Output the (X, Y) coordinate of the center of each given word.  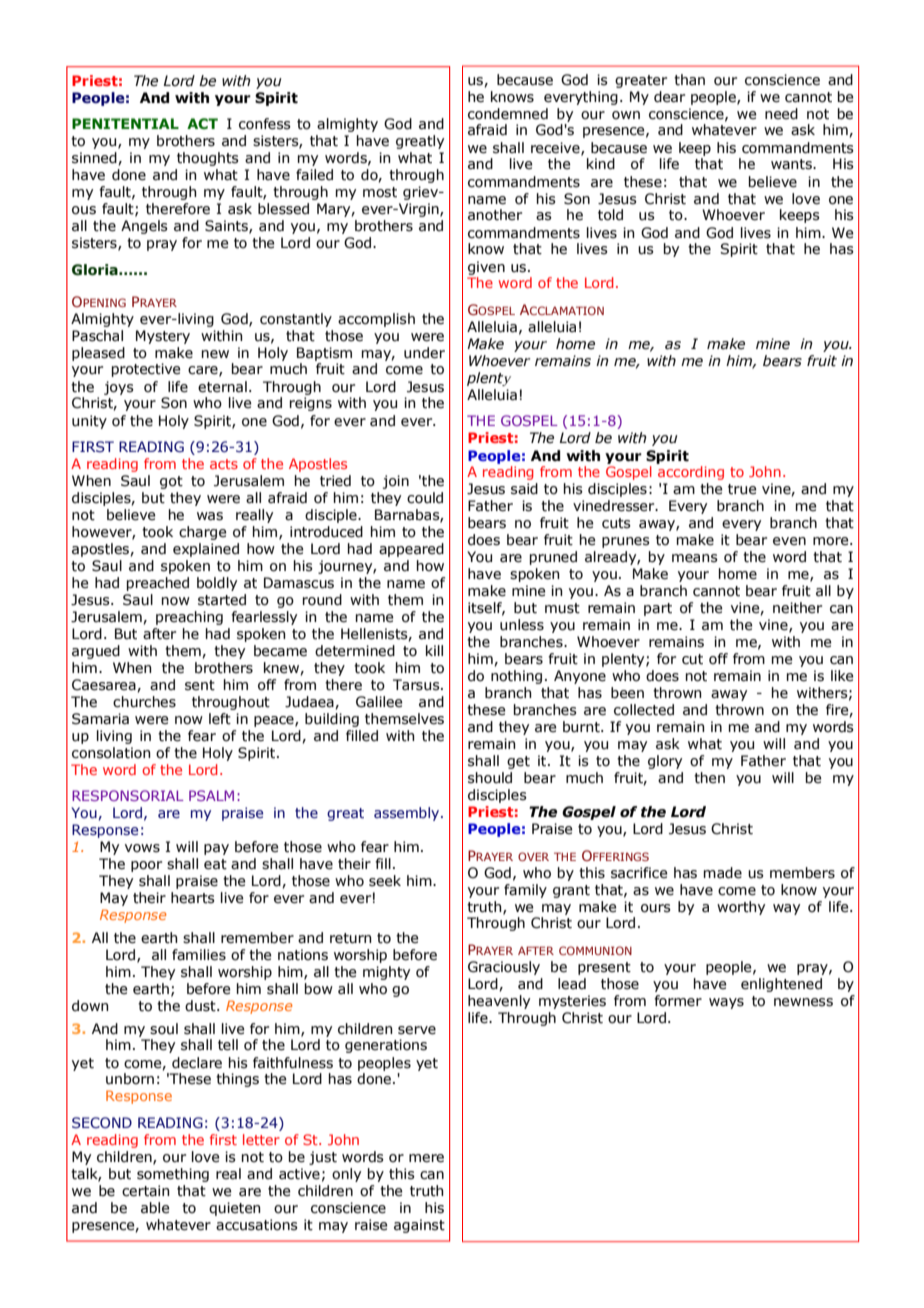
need (781, 114)
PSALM (211, 795)
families (199, 955)
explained (206, 550)
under (424, 353)
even (789, 541)
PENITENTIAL (125, 123)
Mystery (163, 337)
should (490, 778)
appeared (411, 550)
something (173, 1175)
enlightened (781, 985)
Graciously (504, 968)
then (709, 778)
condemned (508, 114)
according (691, 473)
